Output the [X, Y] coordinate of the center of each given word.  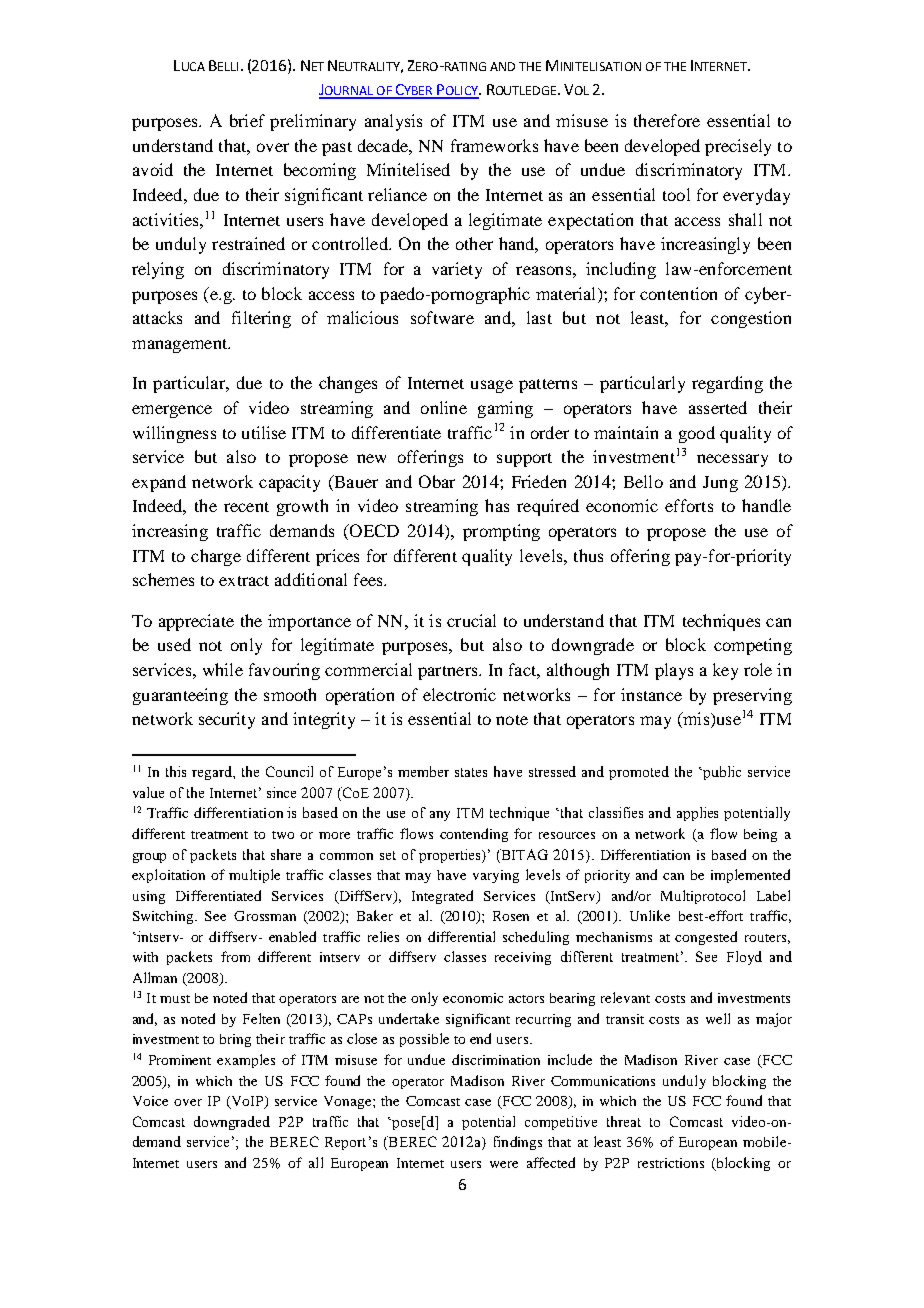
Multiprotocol [703, 897]
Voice [150, 1101]
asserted [718, 407]
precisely [738, 147]
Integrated [442, 897]
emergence [172, 411]
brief [247, 120]
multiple [254, 876]
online [444, 407]
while [223, 669]
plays [674, 671]
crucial [471, 620]
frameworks [494, 145]
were [504, 1164]
